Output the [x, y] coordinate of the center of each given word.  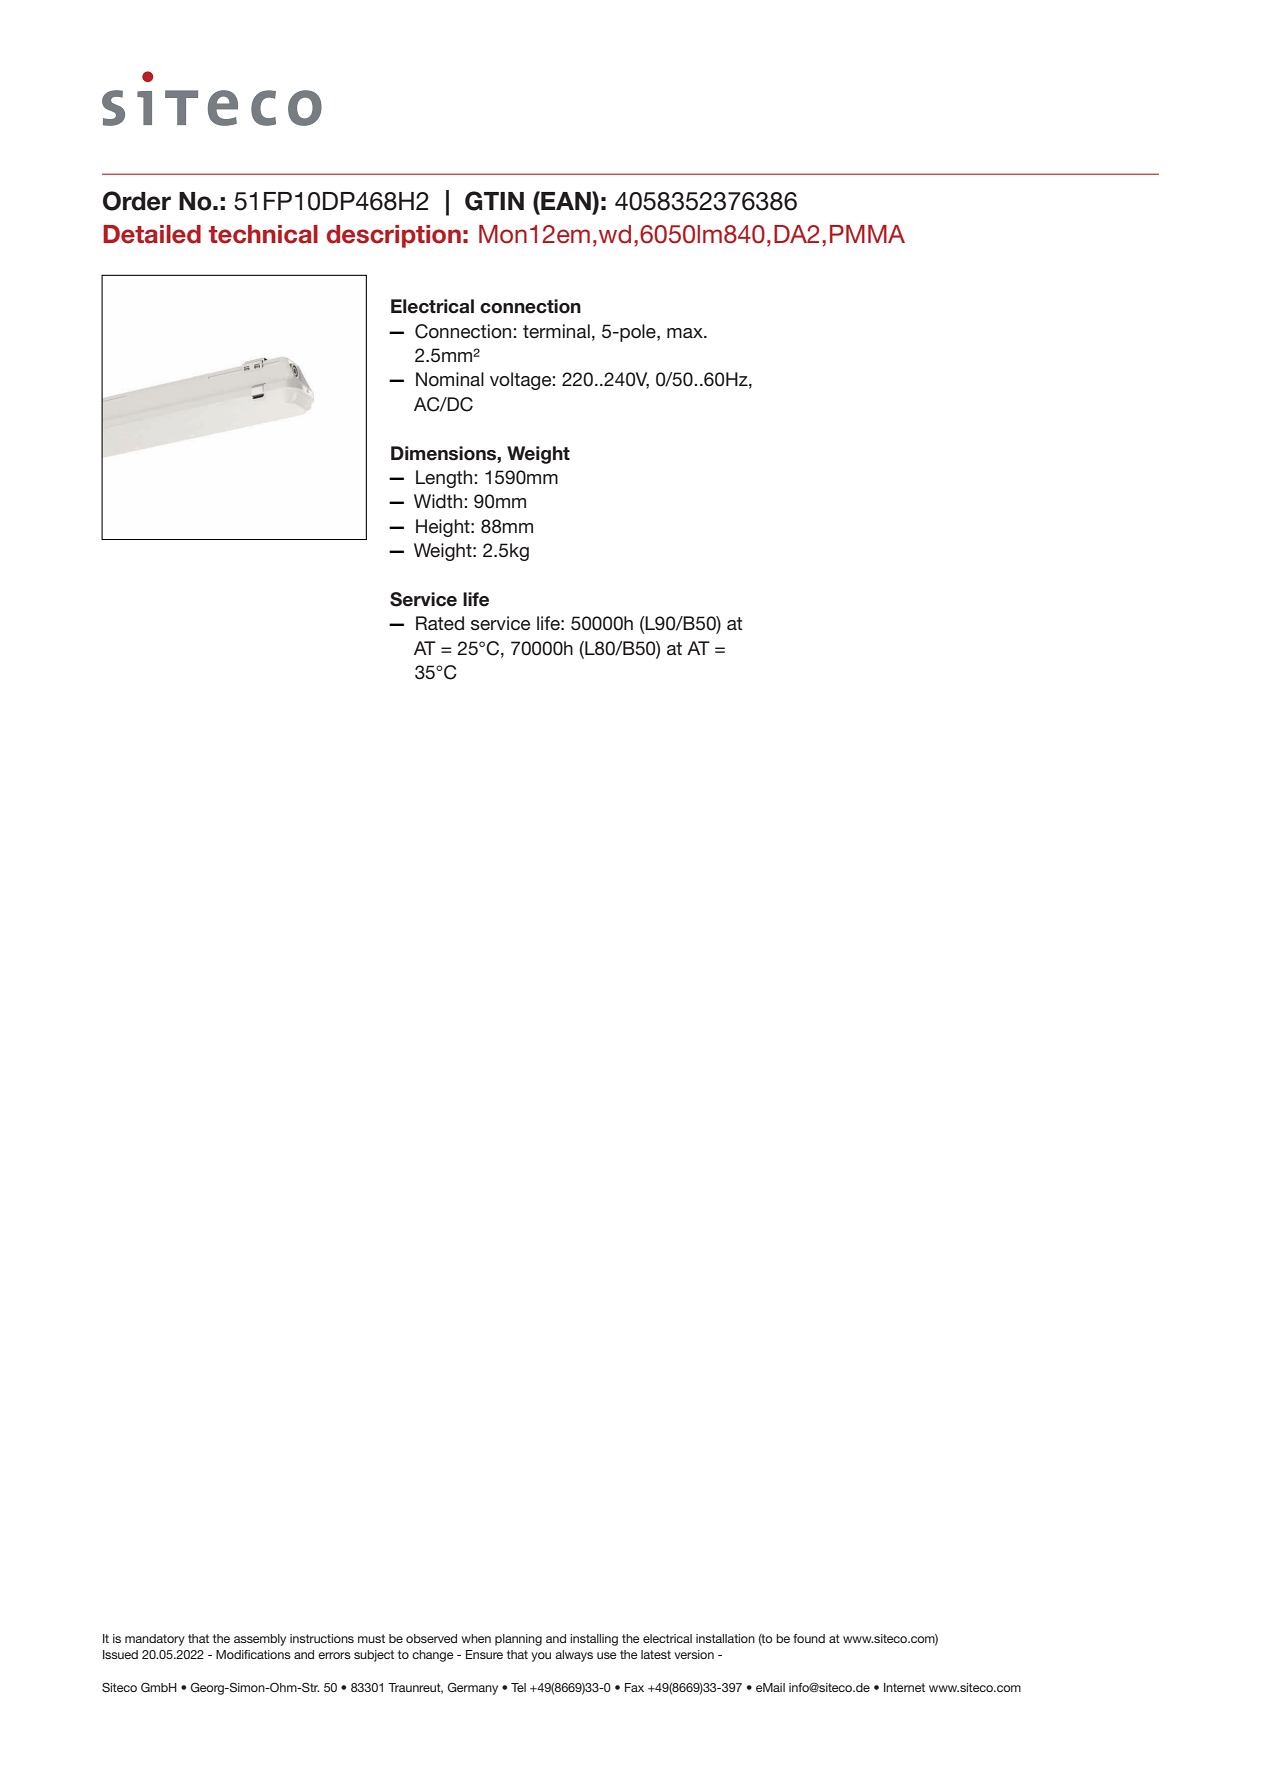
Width [438, 501]
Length [444, 479]
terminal [556, 331]
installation [725, 1638]
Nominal [450, 379]
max [686, 333]
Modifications [253, 1654]
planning [518, 1640]
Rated [440, 623]
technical [263, 234]
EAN [566, 200]
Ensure [484, 1654]
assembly [260, 1640]
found [809, 1638]
